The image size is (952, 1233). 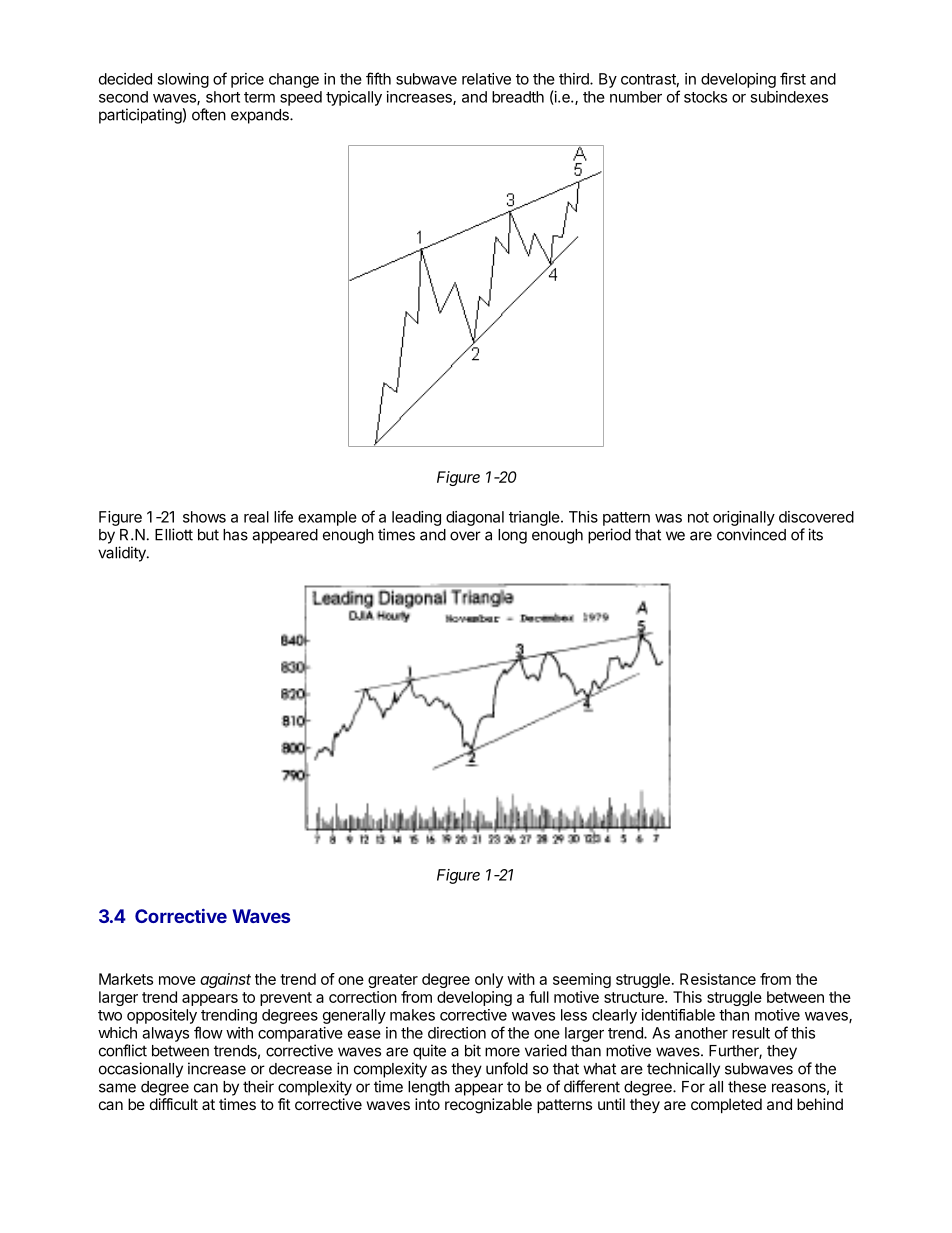 What do you see at coordinates (204, 517) in the image?
I see `shows` at bounding box center [204, 517].
